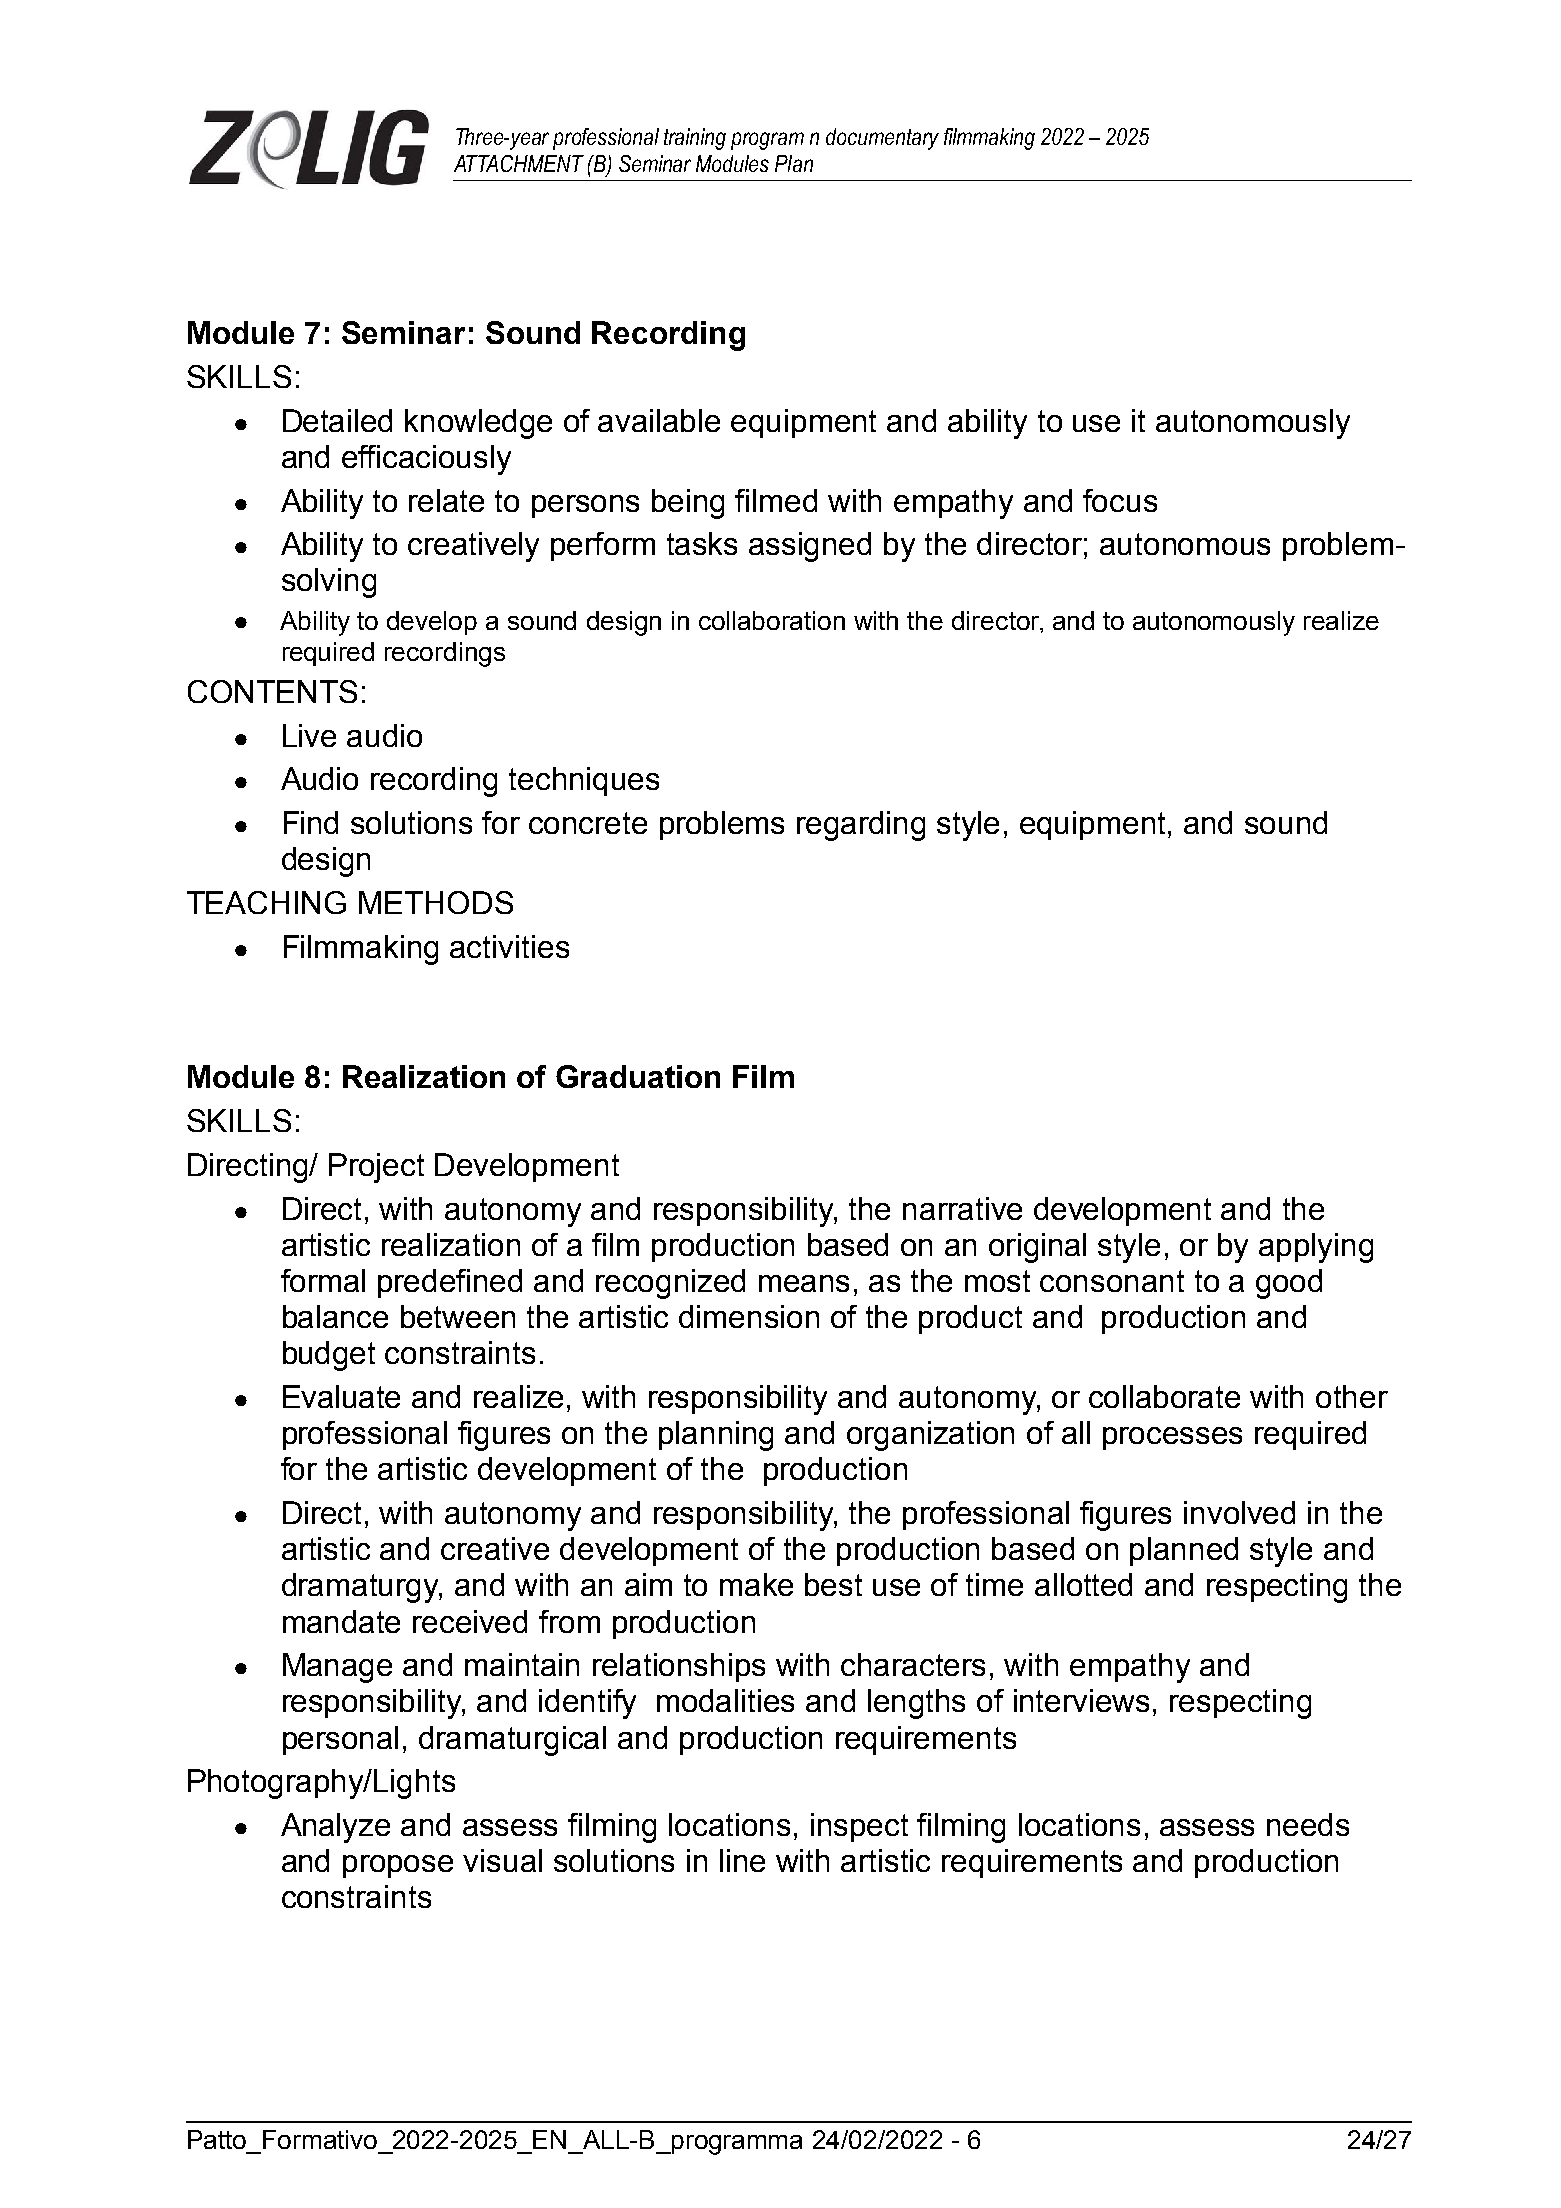 Image resolution: width=1561 pixels, height=2208 pixels. What do you see at coordinates (436, 902) in the page?
I see `METHODS` at bounding box center [436, 902].
